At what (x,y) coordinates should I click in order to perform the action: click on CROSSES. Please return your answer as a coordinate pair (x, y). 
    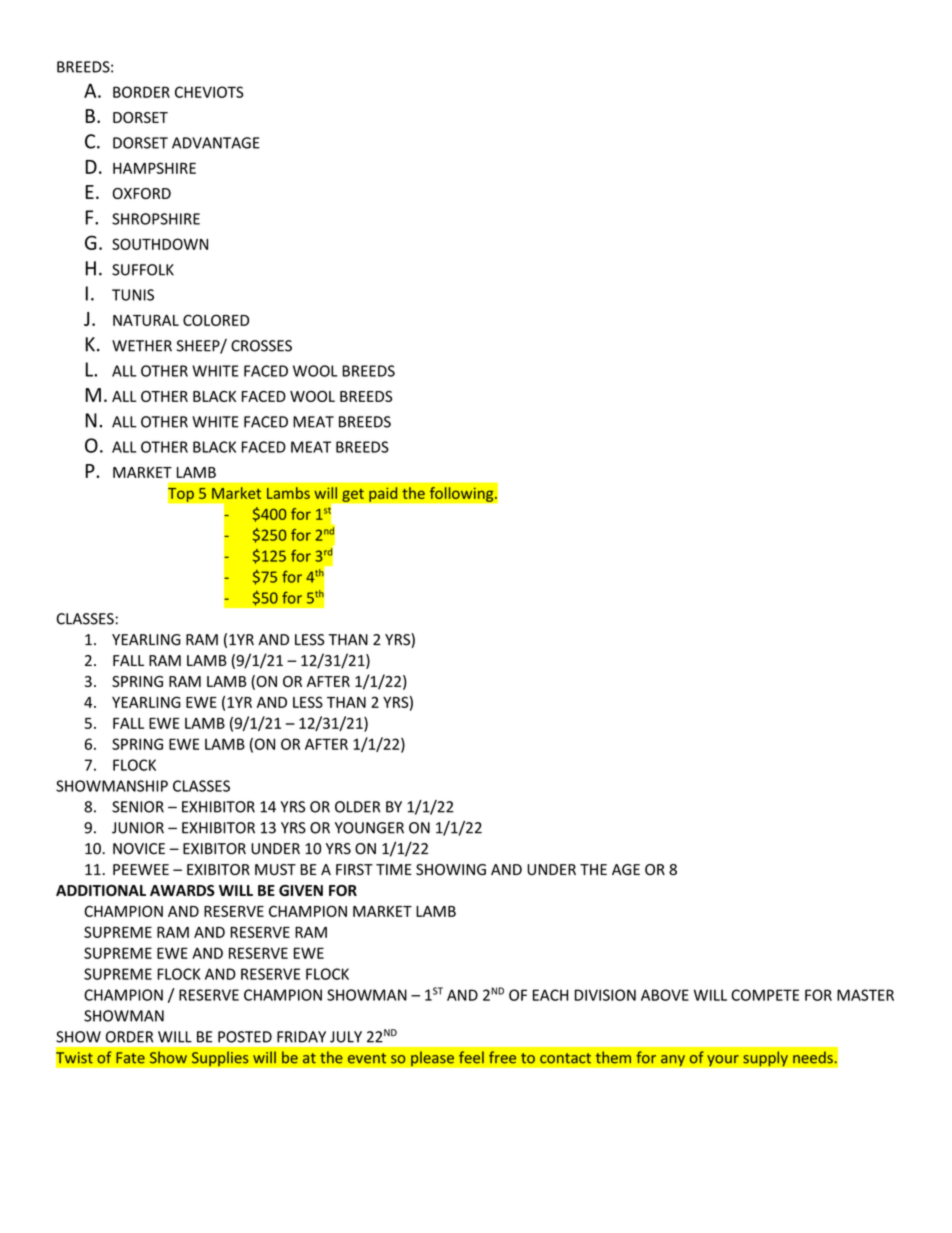
    Looking at the image, I should click on (261, 346).
